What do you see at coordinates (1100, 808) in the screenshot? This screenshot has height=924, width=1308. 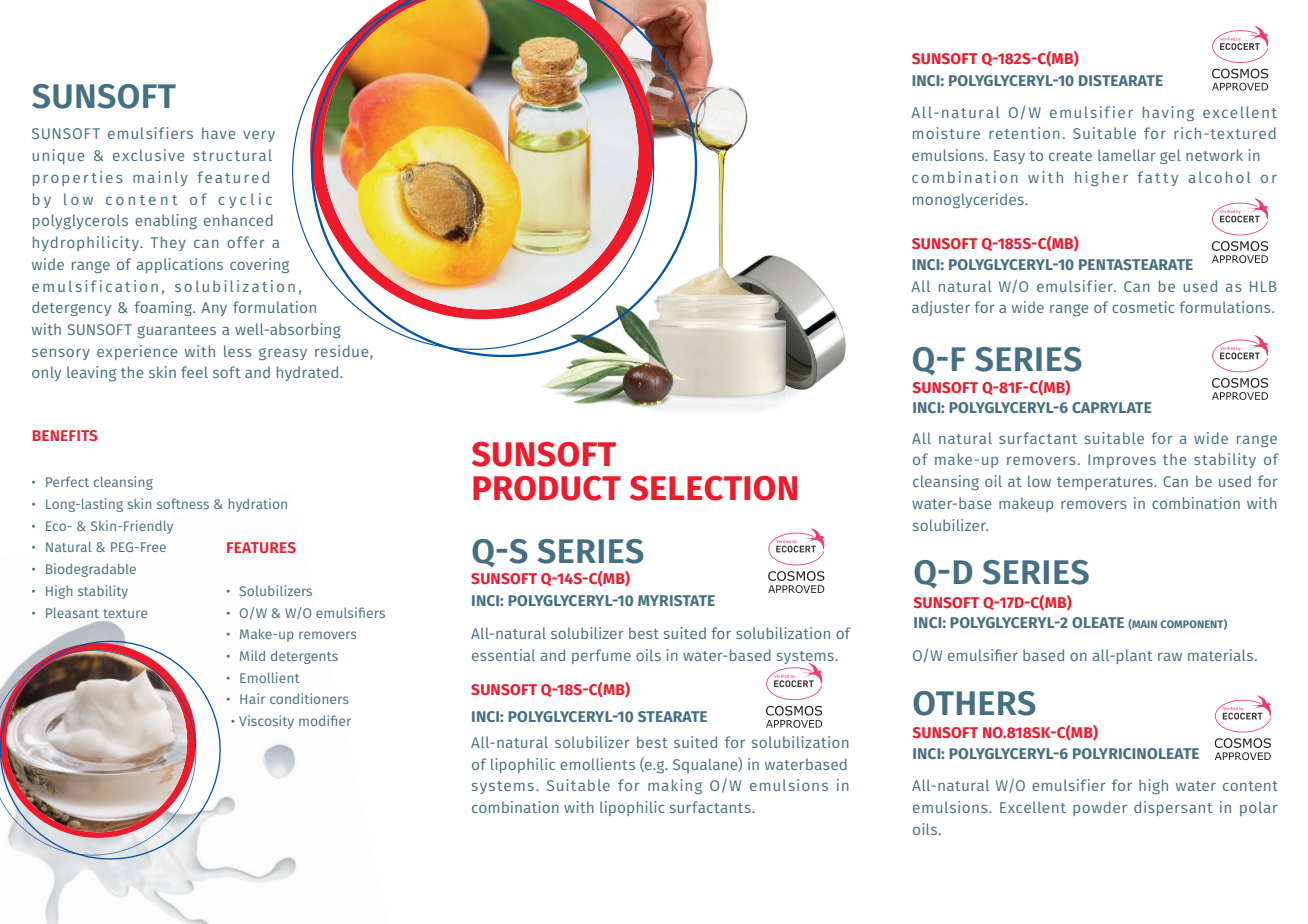 I see `powder` at bounding box center [1100, 808].
